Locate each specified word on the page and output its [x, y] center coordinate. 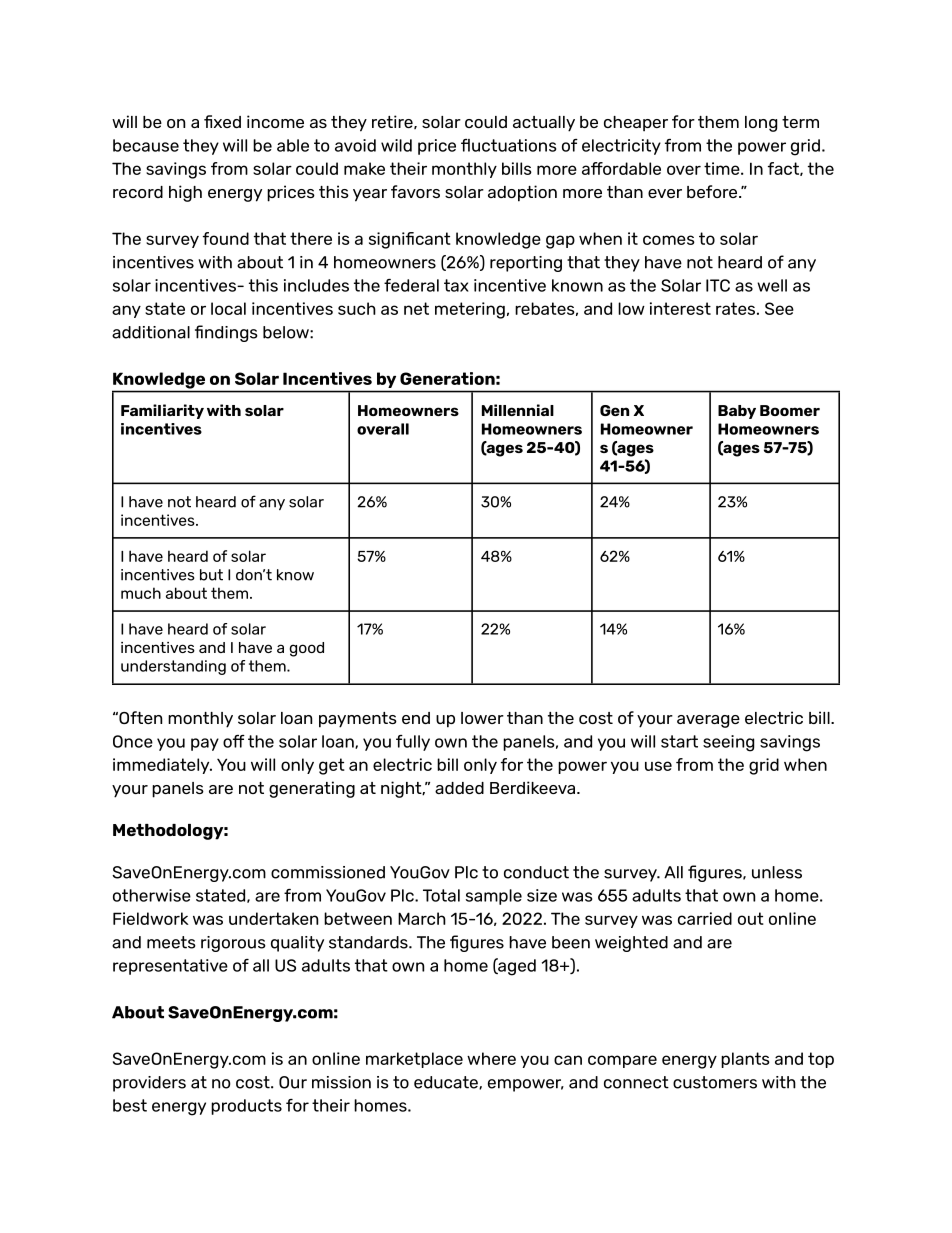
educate [447, 1082]
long [761, 124]
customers [715, 1082]
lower [482, 718]
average [708, 721]
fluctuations [508, 145]
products [246, 1107]
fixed [222, 121]
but [211, 575]
